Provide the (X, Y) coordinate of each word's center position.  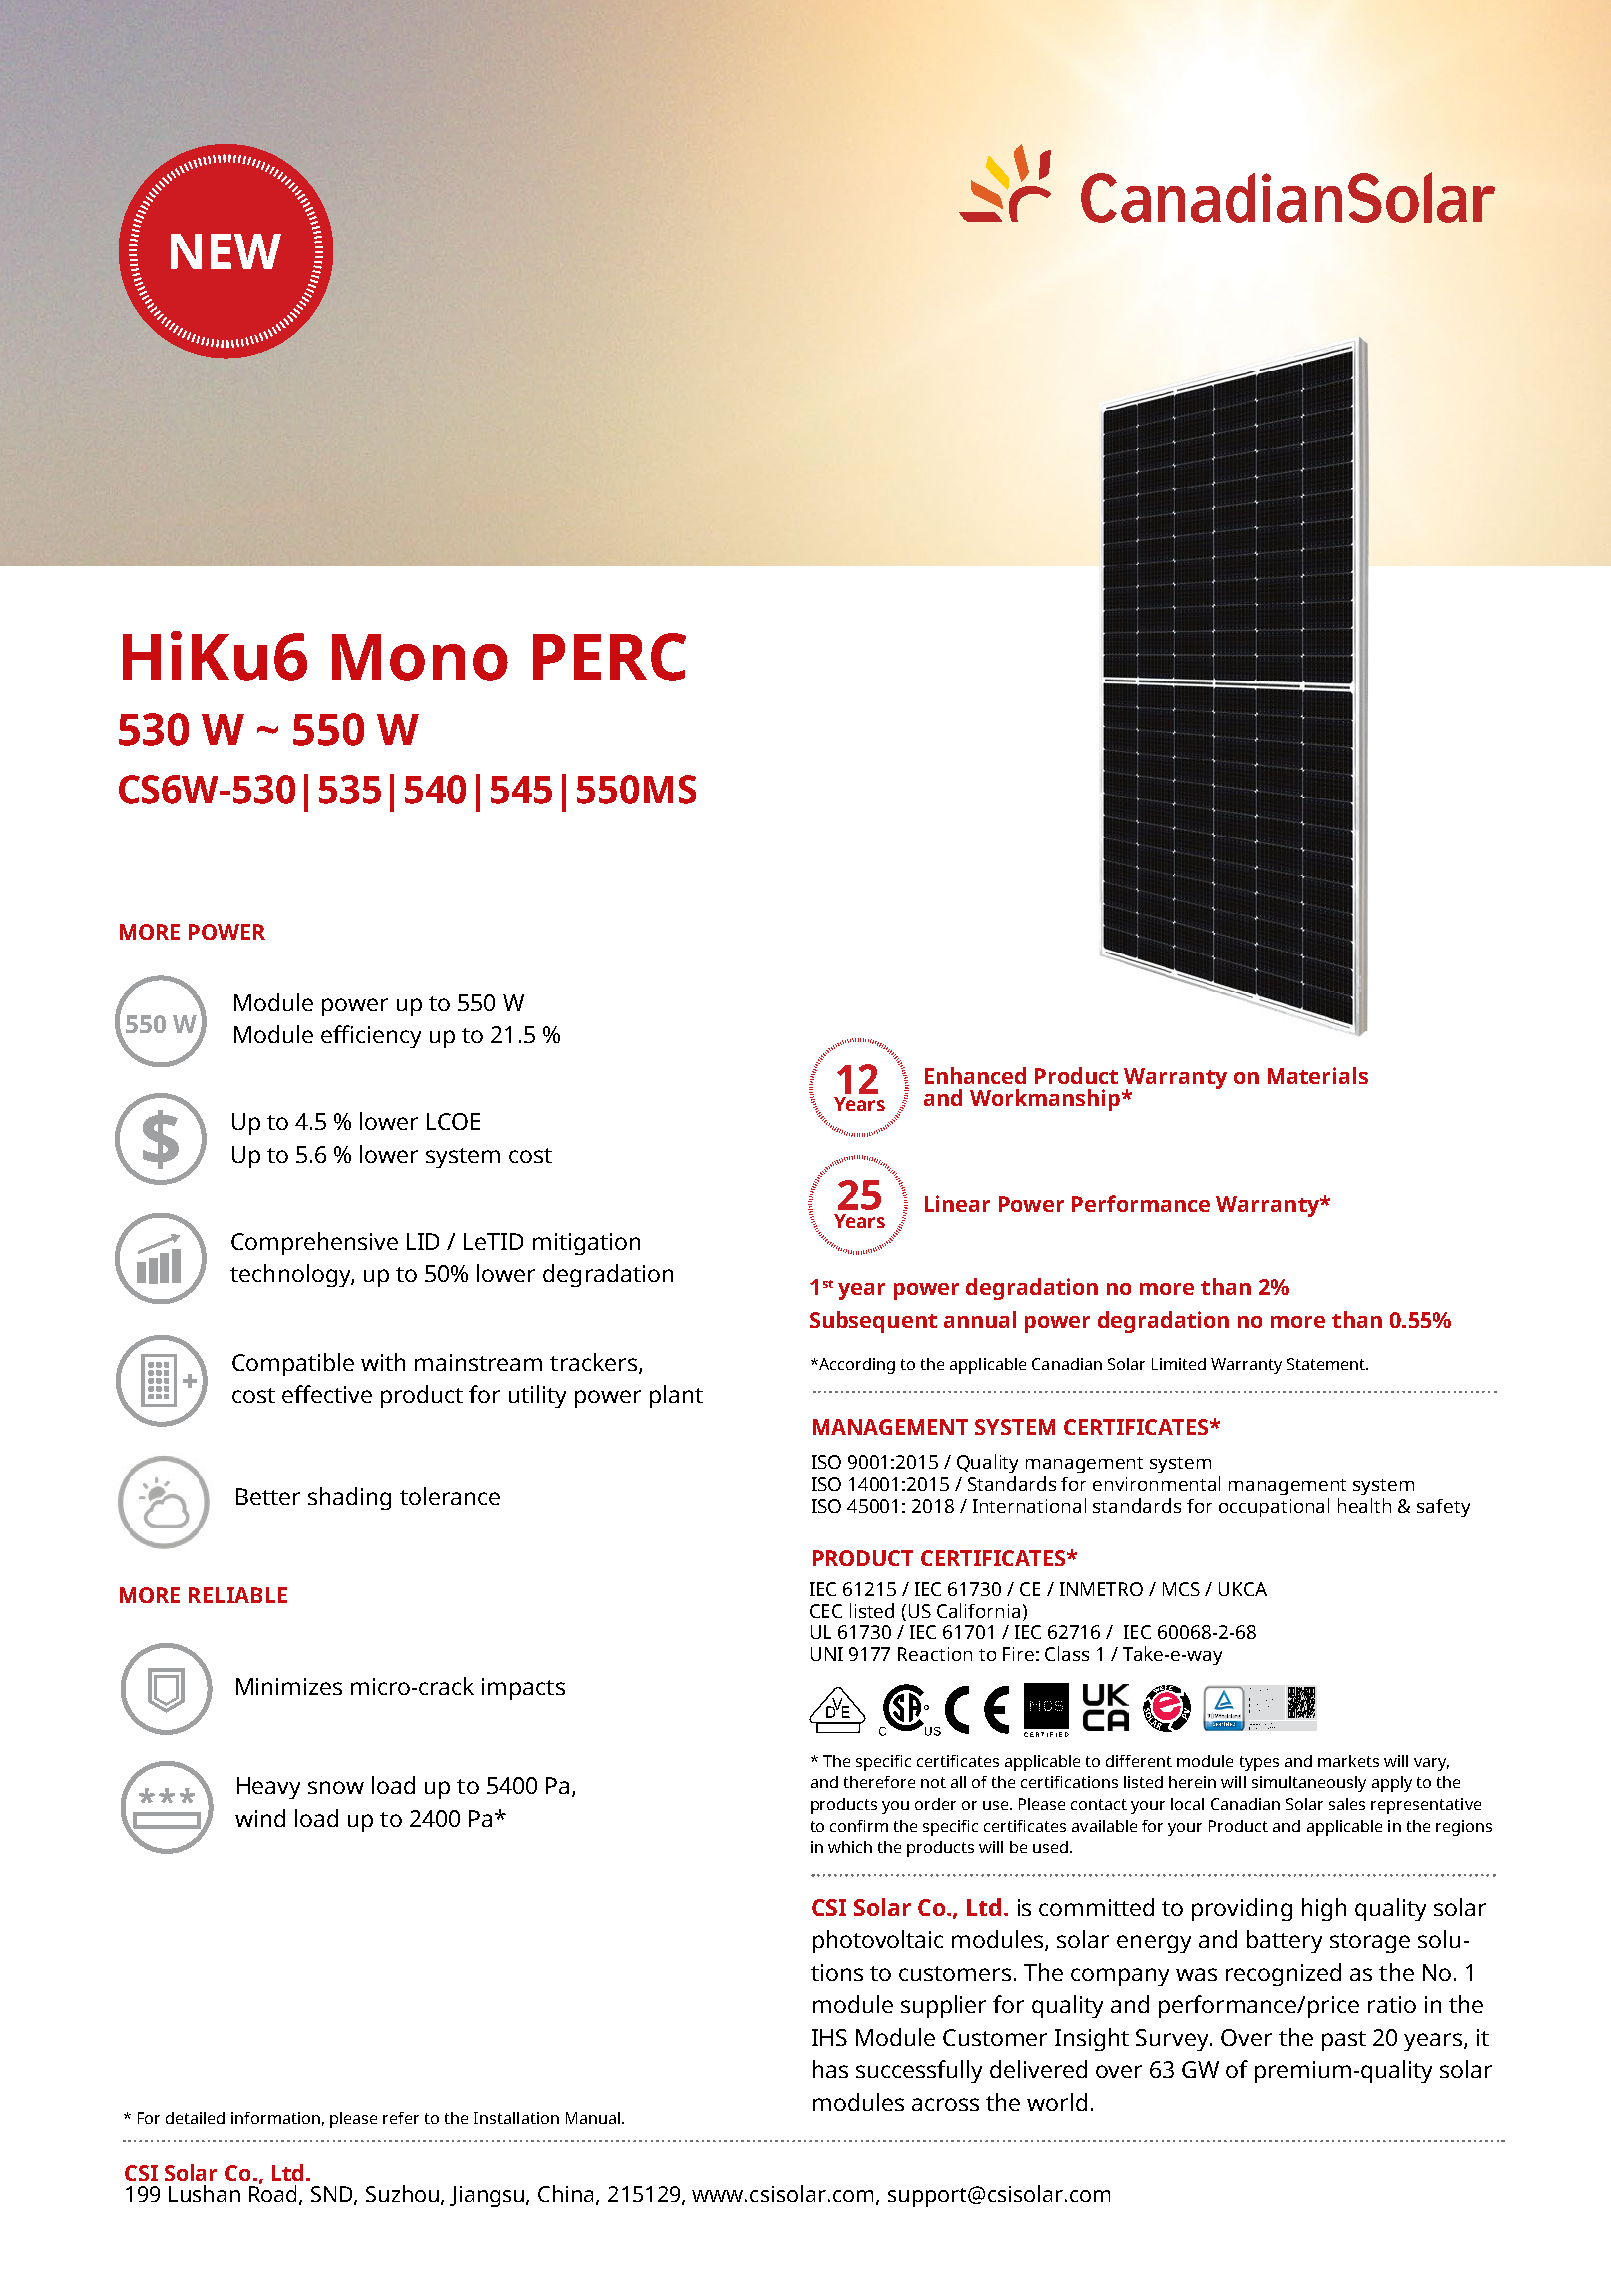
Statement (1327, 1364)
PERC (609, 657)
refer (401, 2118)
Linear (957, 1203)
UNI (827, 1654)
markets (1348, 1761)
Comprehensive (314, 1243)
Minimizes (289, 1686)
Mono (420, 657)
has (830, 2069)
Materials (1318, 1075)
